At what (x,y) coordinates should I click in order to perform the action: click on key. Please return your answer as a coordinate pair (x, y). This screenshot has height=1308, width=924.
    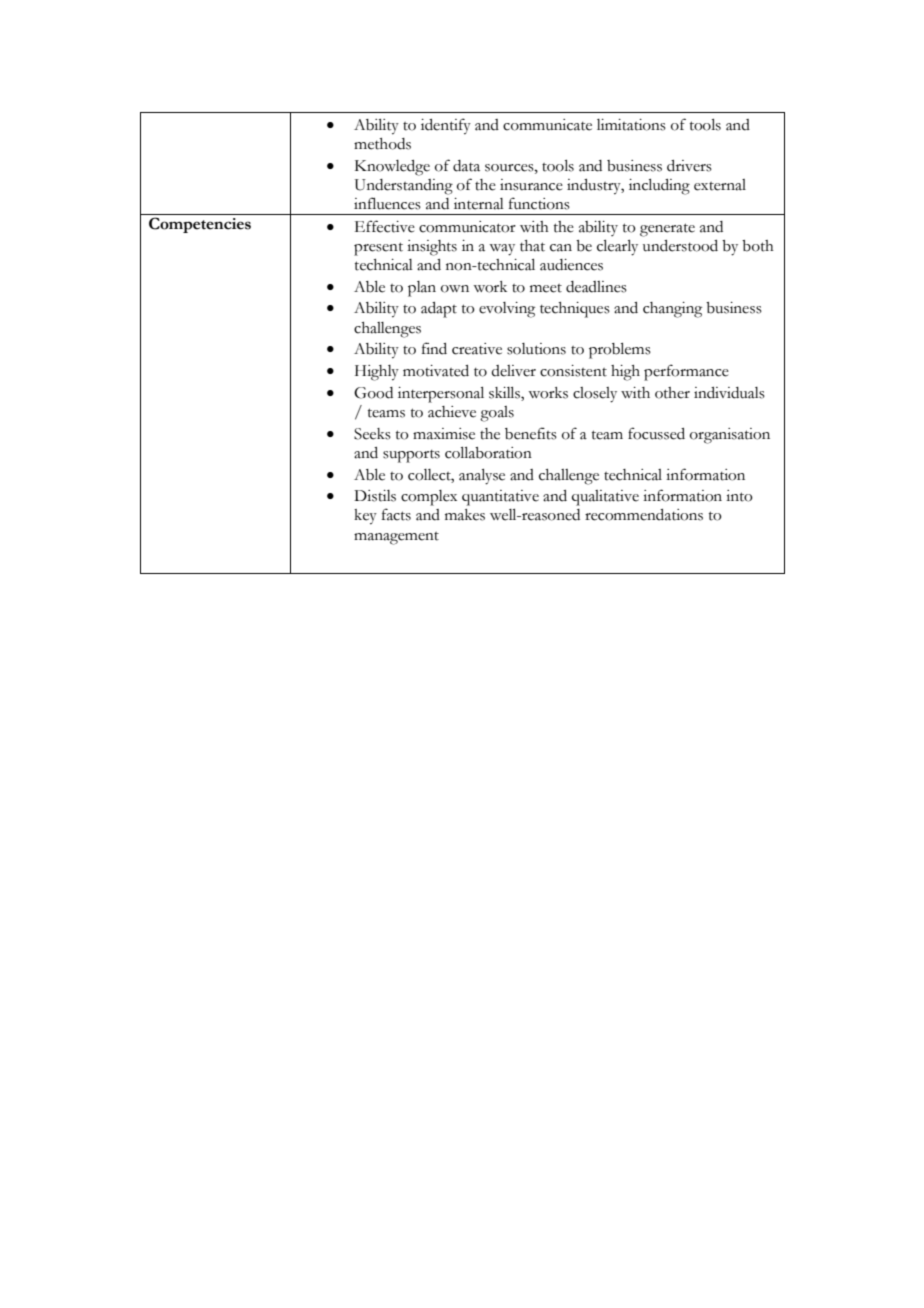
    Looking at the image, I should click on (365, 517).
